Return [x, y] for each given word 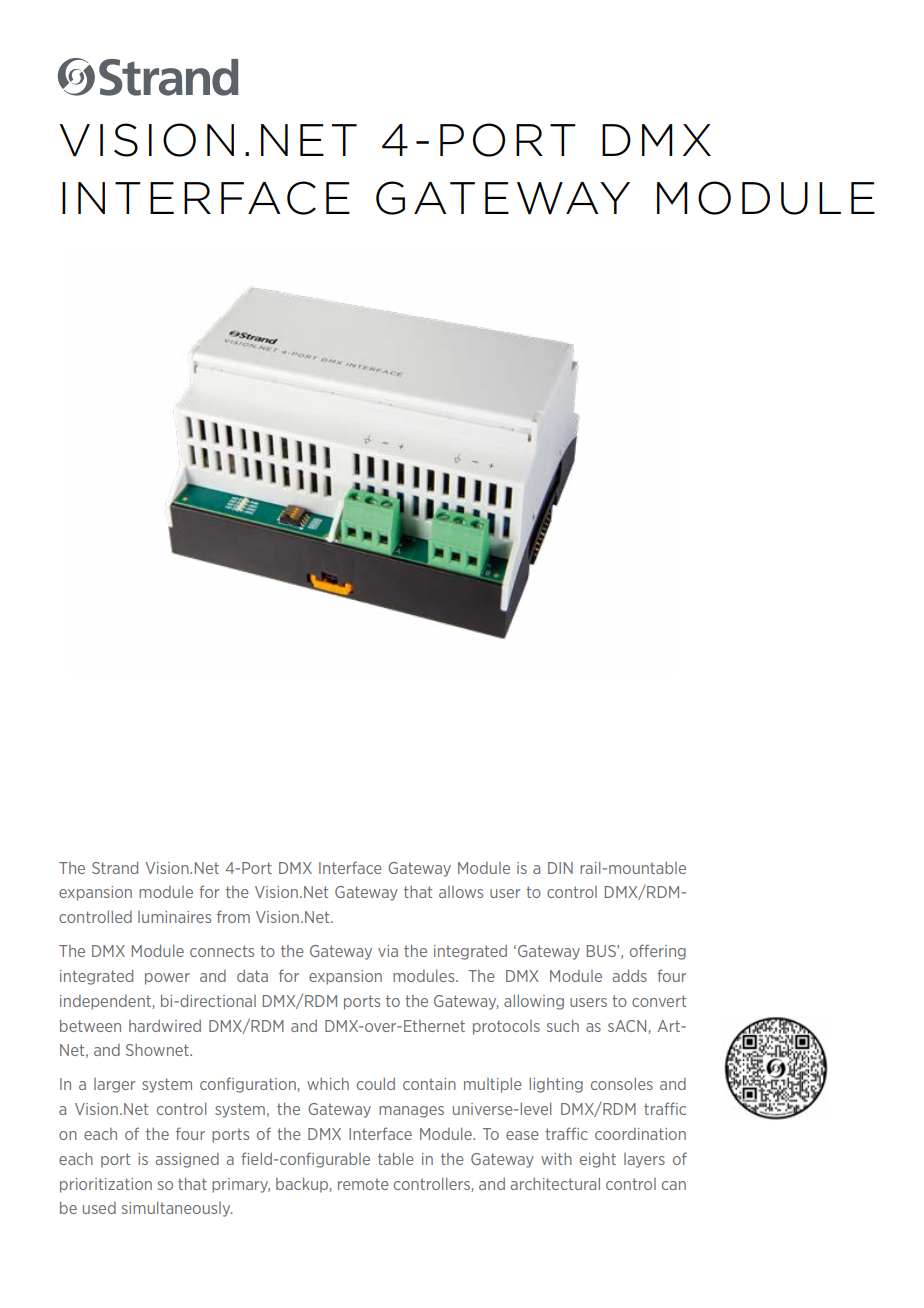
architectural [555, 1184]
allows [461, 892]
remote [363, 1184]
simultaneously [177, 1209]
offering [658, 952]
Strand [115, 868]
